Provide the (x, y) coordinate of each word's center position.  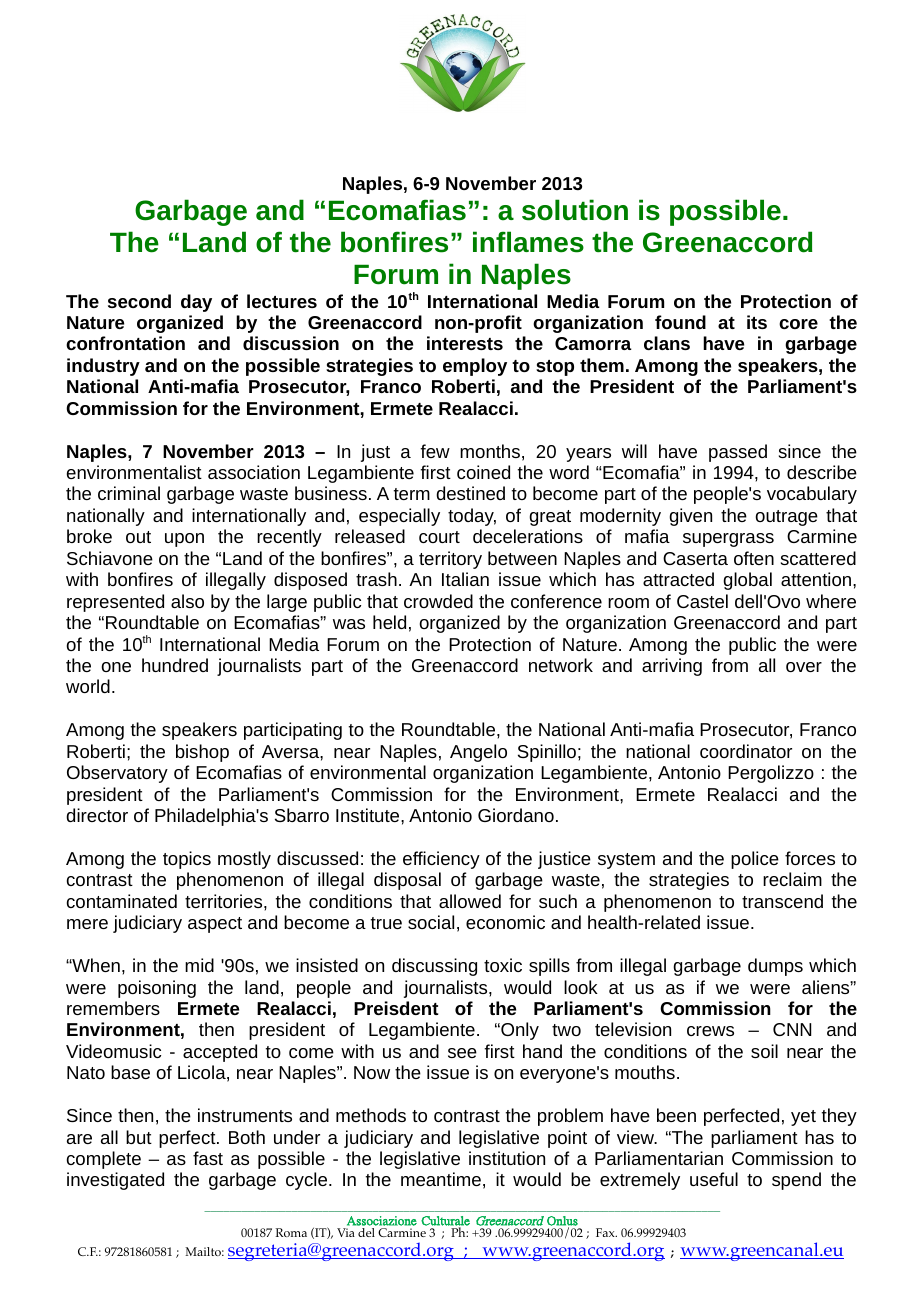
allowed (470, 901)
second (139, 301)
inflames (528, 242)
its (757, 322)
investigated (115, 1181)
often (754, 558)
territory (450, 560)
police (755, 860)
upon (184, 540)
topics (187, 860)
